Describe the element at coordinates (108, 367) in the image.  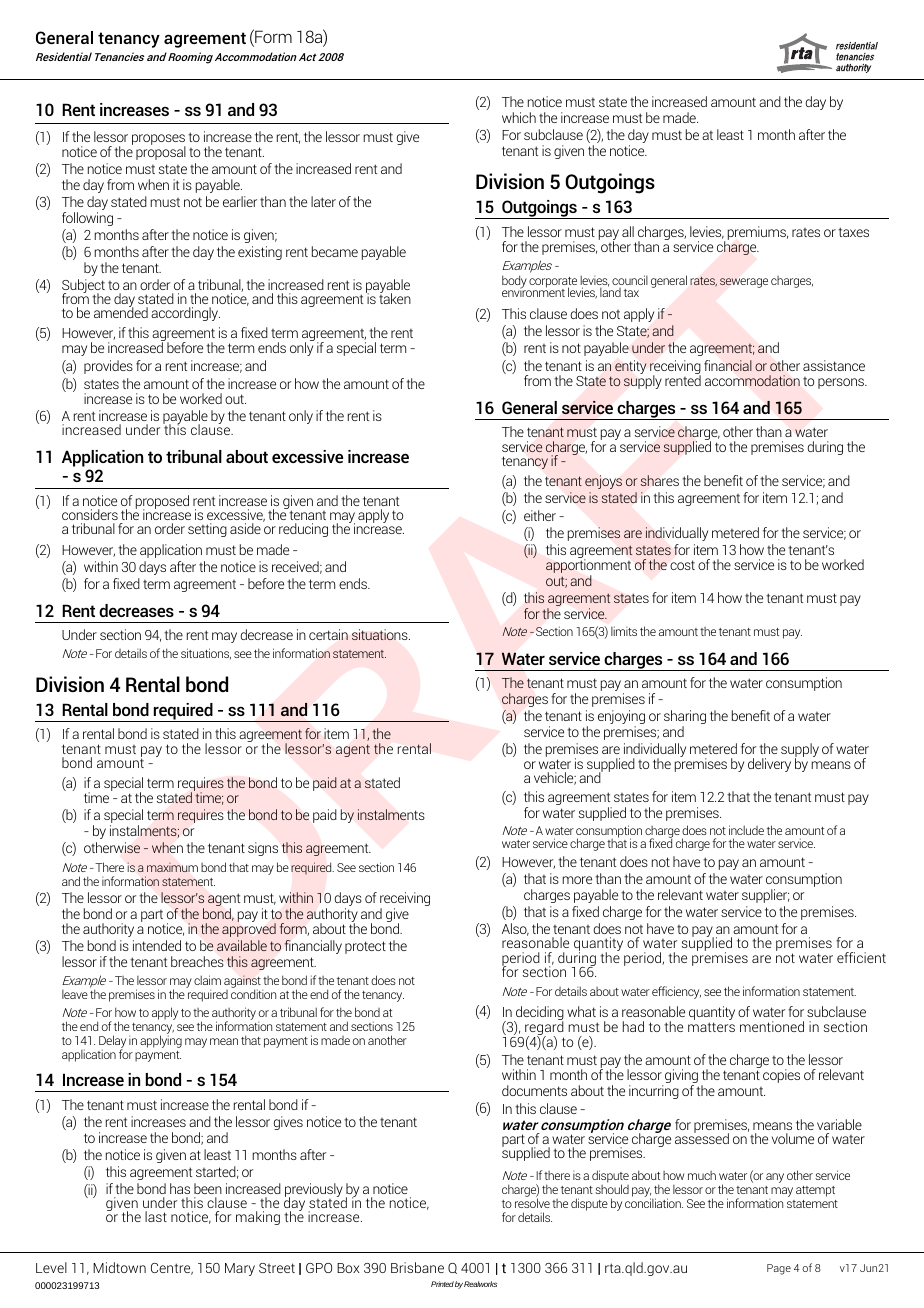
I see `provides` at that location.
